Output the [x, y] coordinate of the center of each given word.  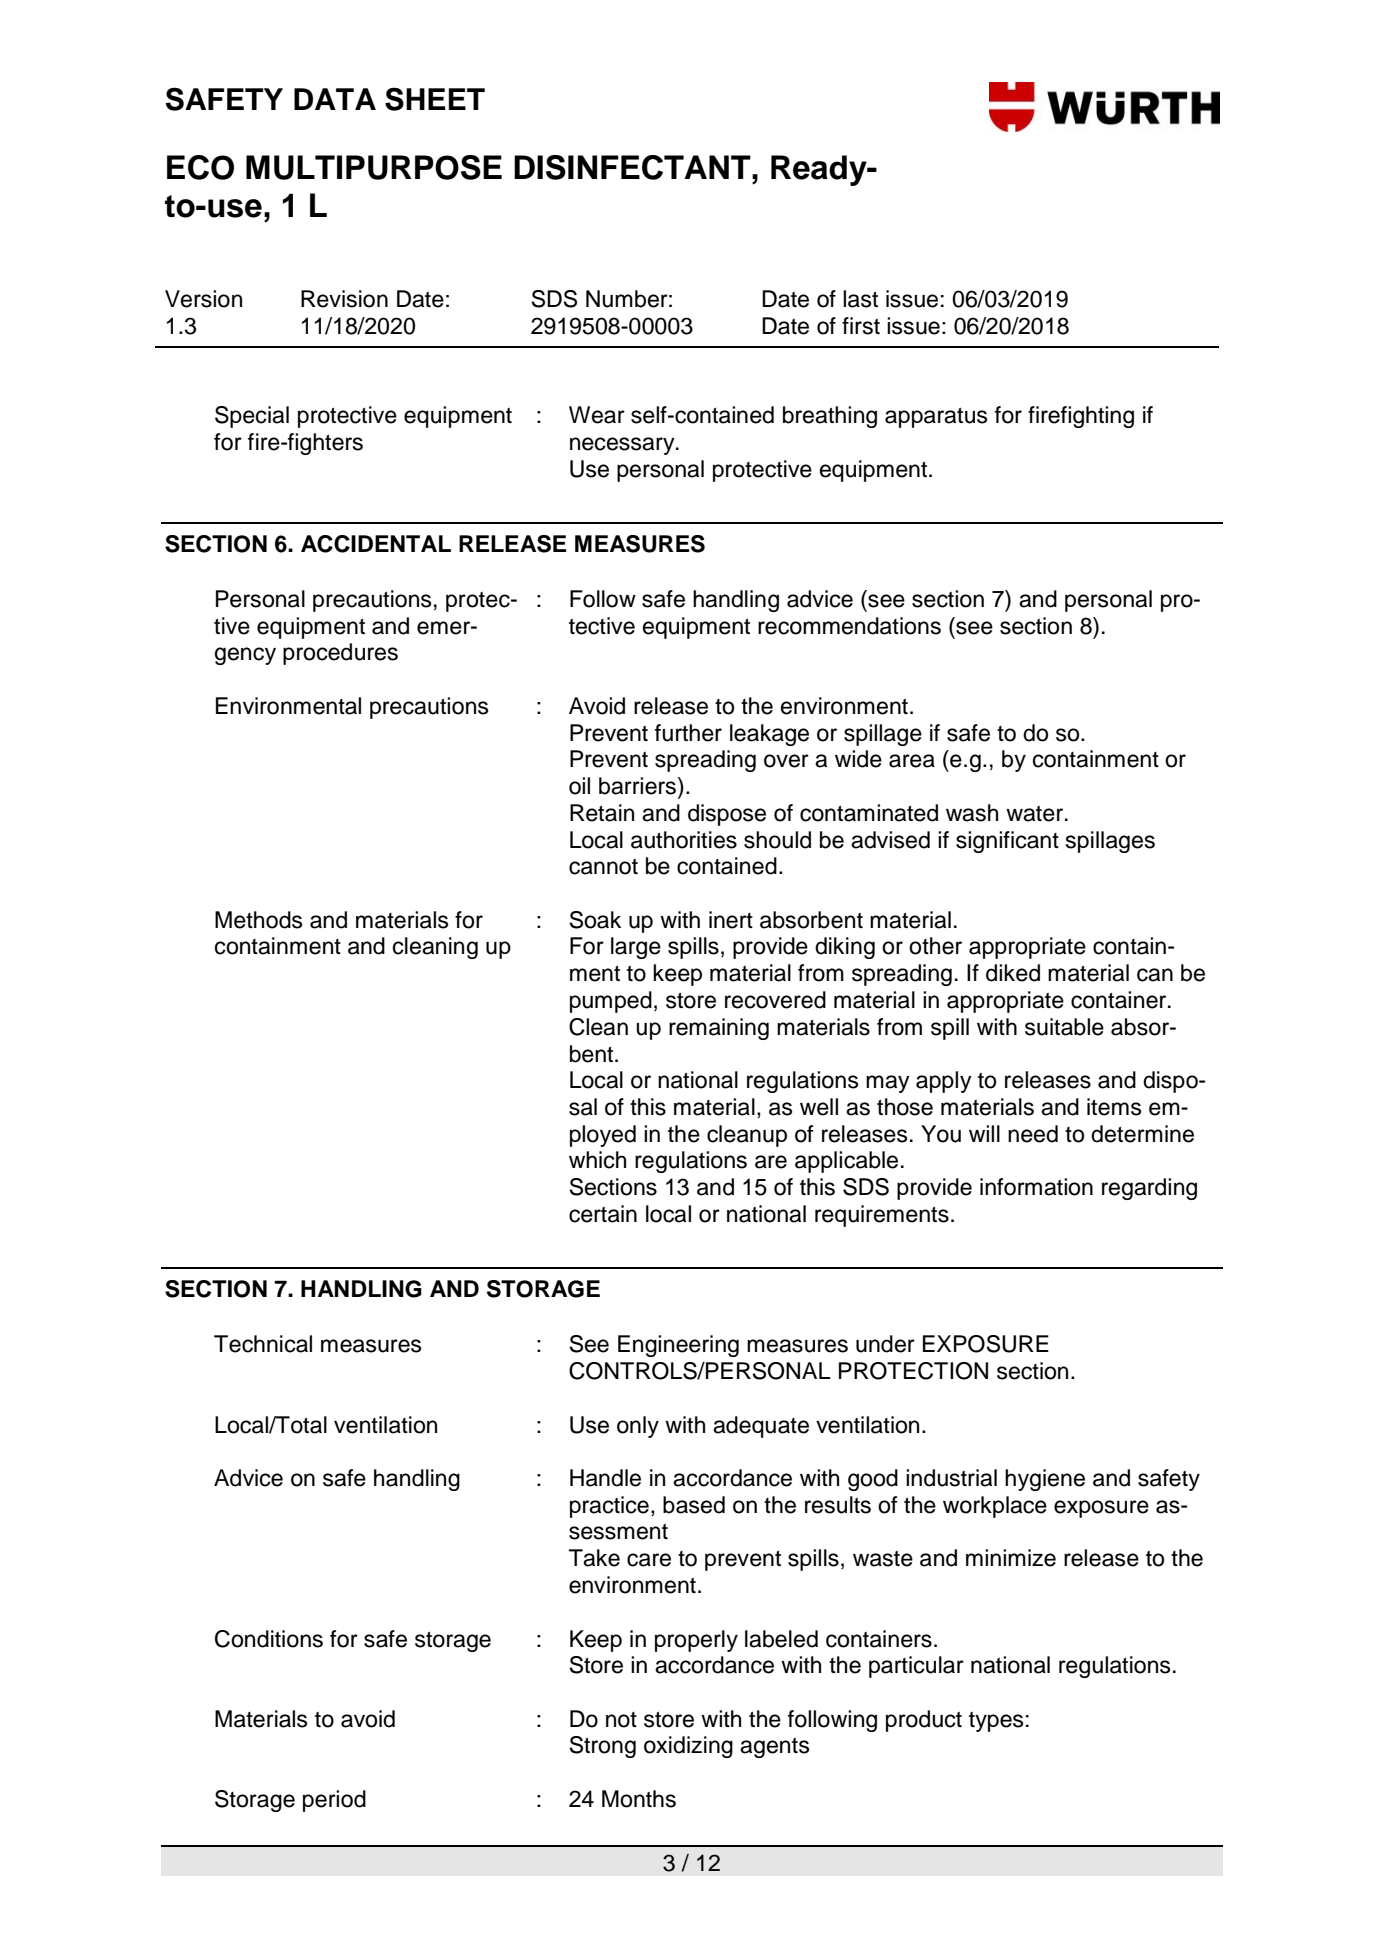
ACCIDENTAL [376, 544]
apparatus [936, 418]
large [636, 948]
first [861, 326]
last [860, 299]
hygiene [1045, 1480]
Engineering [678, 1346]
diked [1013, 973]
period [334, 1801]
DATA [335, 99]
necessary [623, 446]
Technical [263, 1344]
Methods [258, 920]
